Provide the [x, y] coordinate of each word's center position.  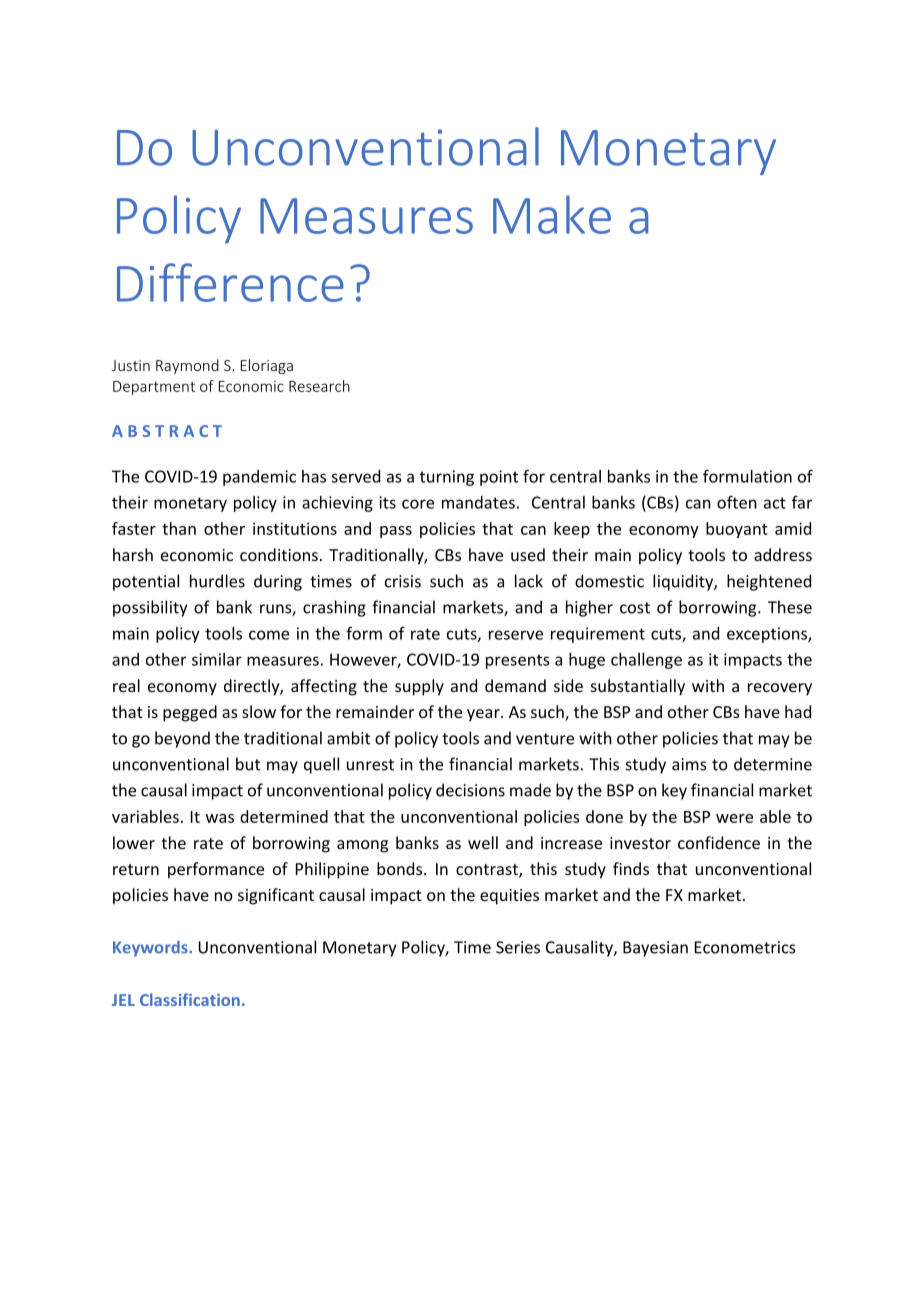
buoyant [737, 530]
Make [552, 214]
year [484, 715]
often [737, 502]
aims [689, 764]
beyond [182, 739]
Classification [190, 999]
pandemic [259, 478]
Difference [230, 282]
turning [447, 478]
